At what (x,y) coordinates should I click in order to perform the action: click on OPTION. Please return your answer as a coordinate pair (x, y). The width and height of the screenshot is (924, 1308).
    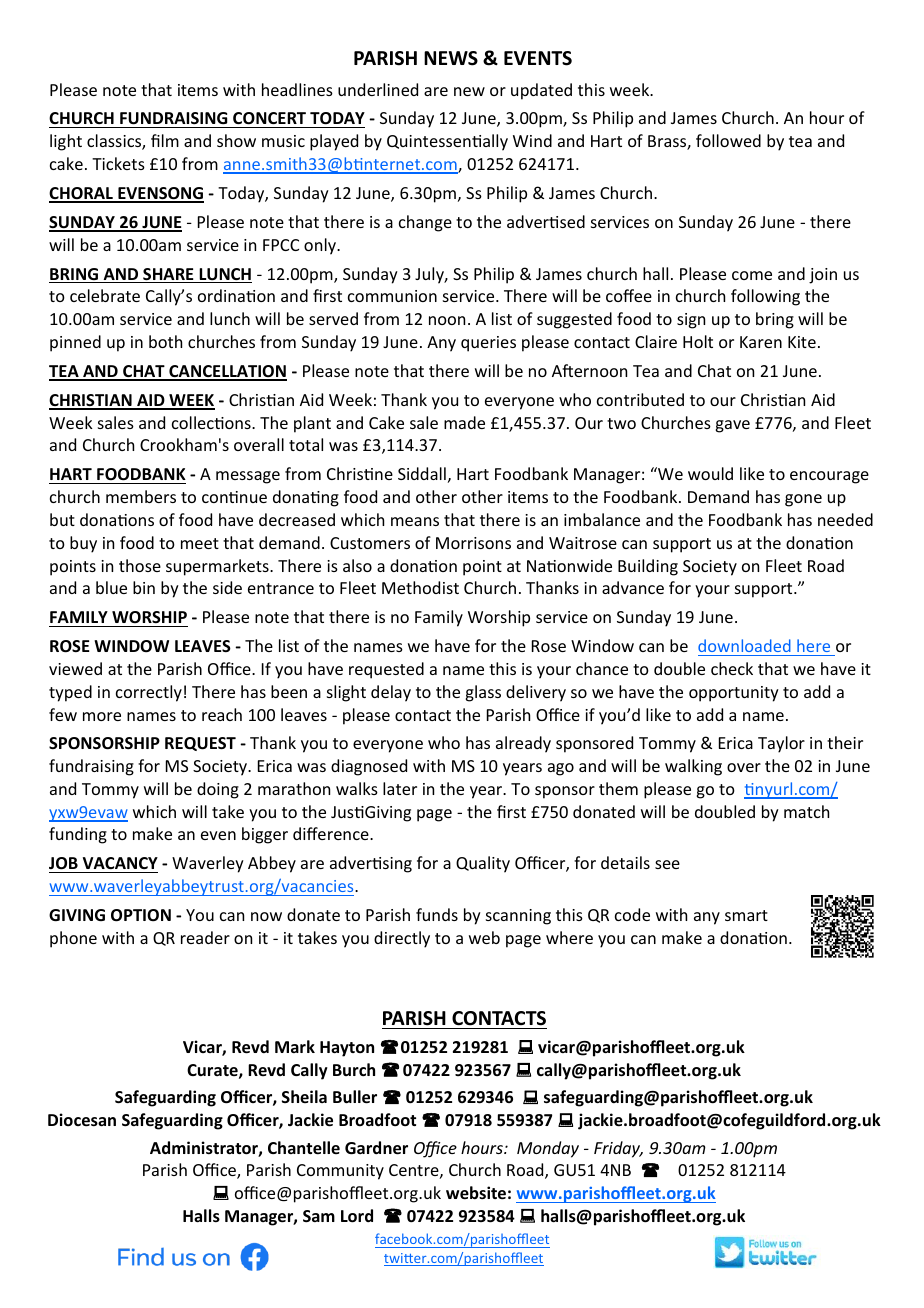
    Looking at the image, I should click on (141, 915).
